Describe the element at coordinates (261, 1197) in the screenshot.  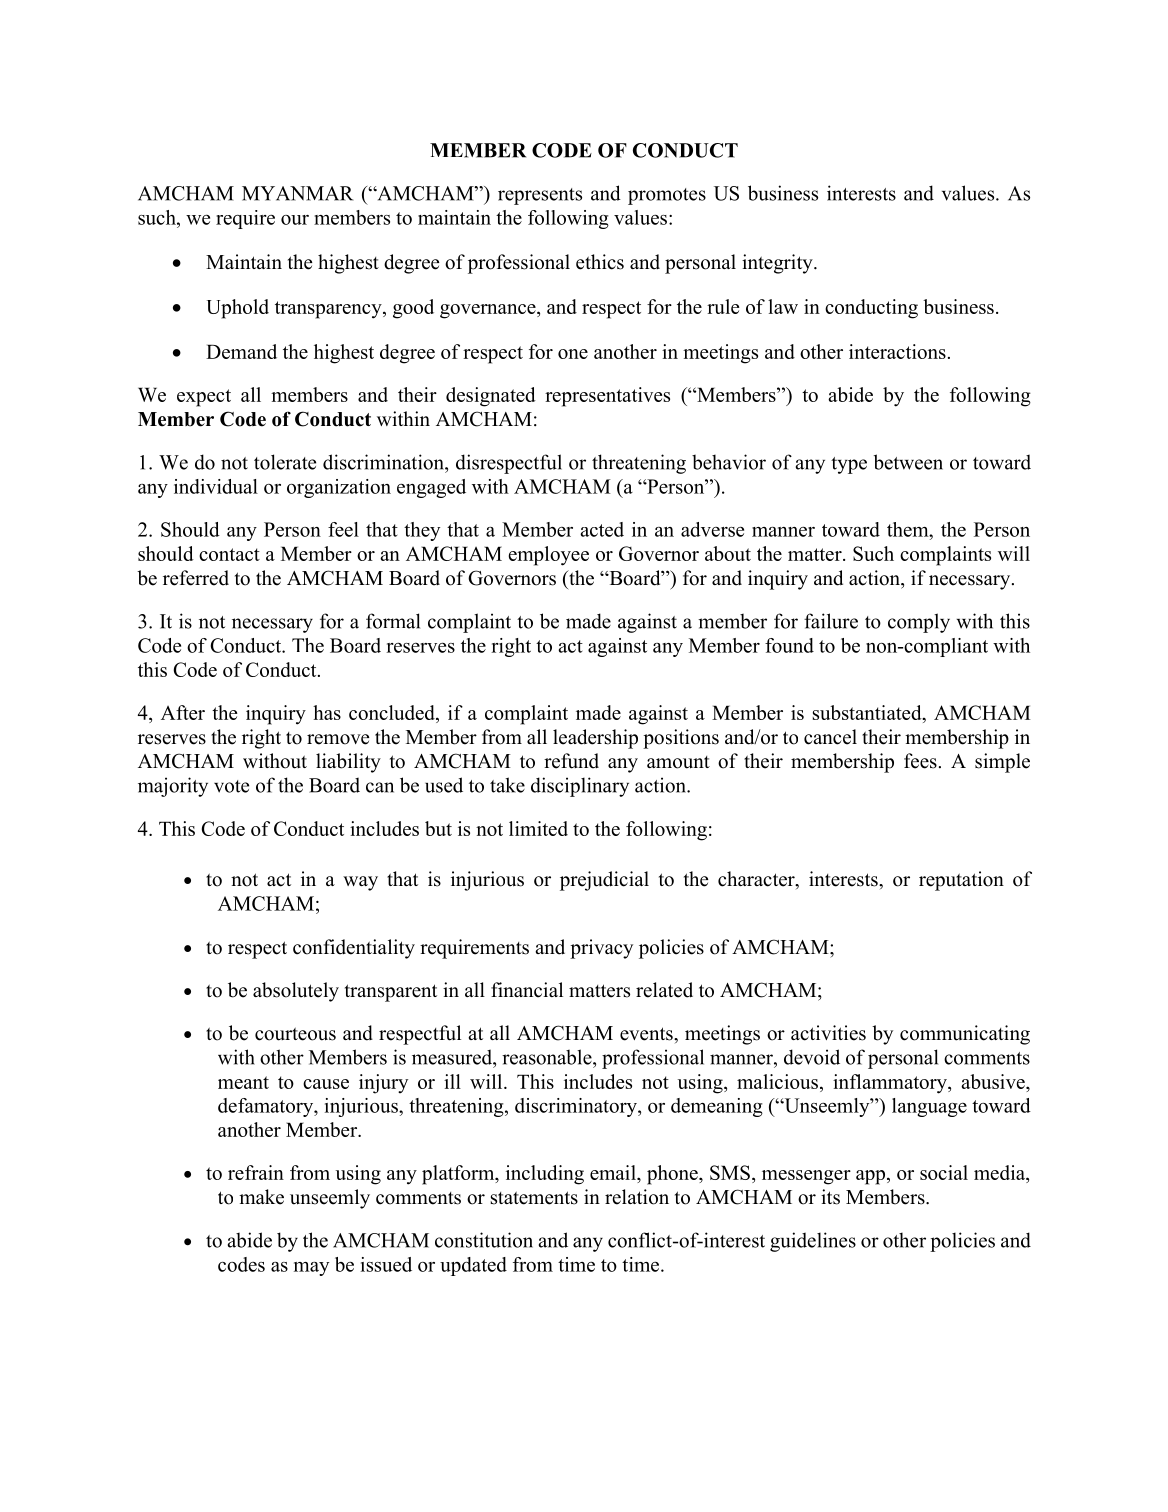
I see `make` at that location.
